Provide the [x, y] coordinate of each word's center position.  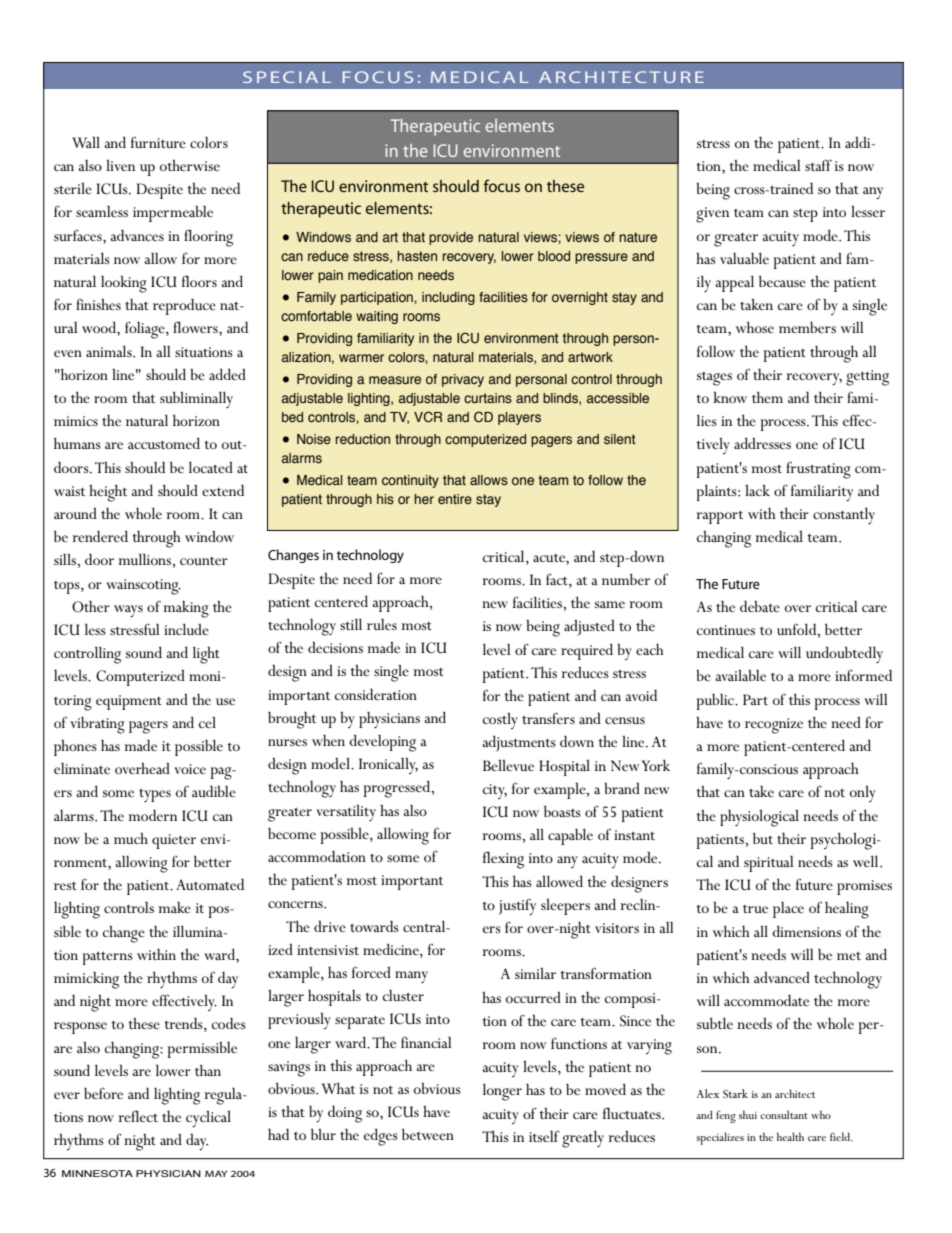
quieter [174, 841]
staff [818, 165]
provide [451, 238]
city [495, 791]
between [428, 1134]
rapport [719, 517]
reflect [138, 1116]
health [790, 1136]
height [108, 493]
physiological [759, 818]
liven [120, 165]
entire [455, 499]
